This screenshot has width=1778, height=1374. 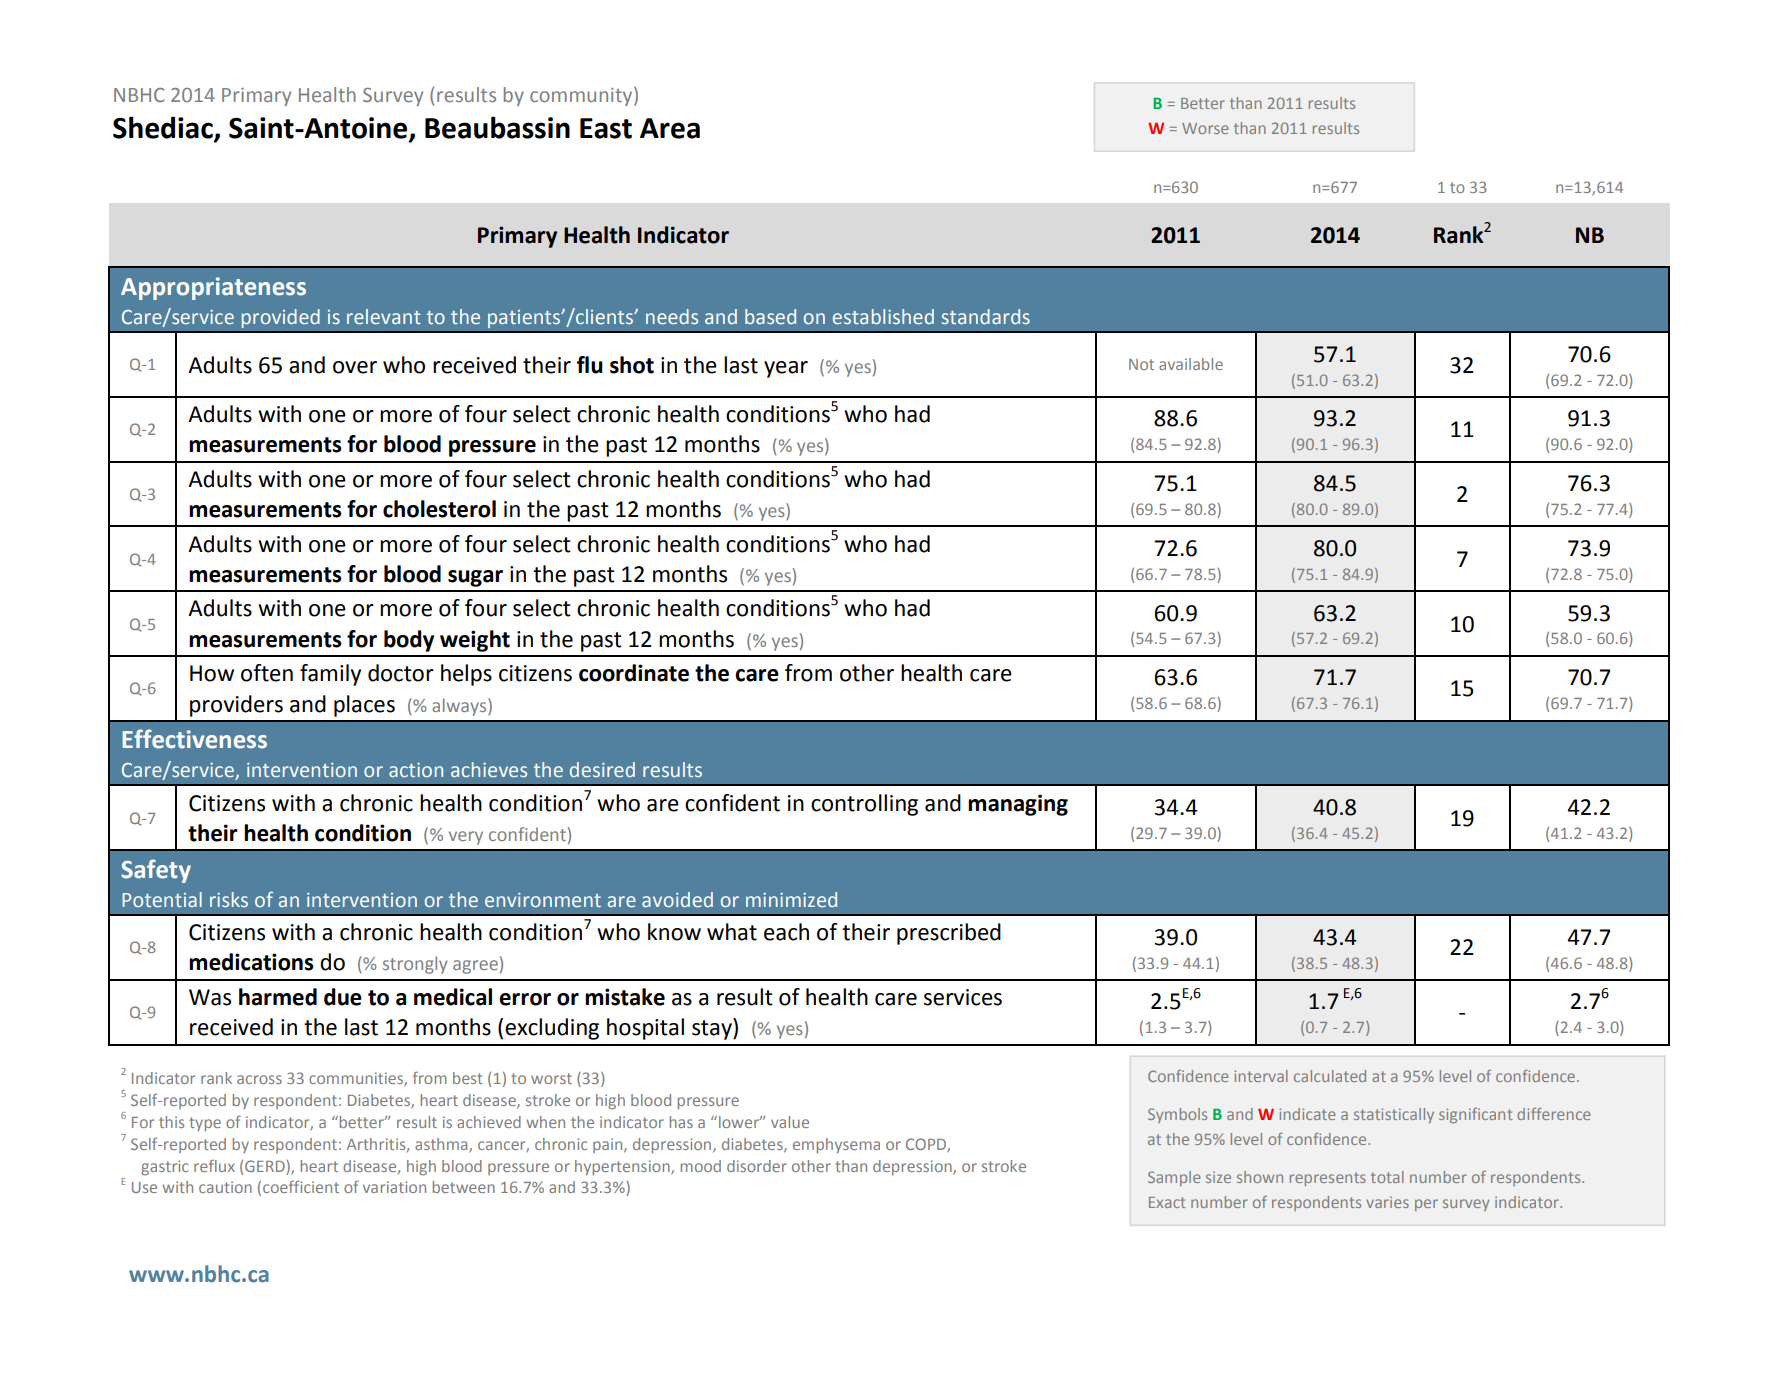 I want to click on Area, so click(x=670, y=128).
